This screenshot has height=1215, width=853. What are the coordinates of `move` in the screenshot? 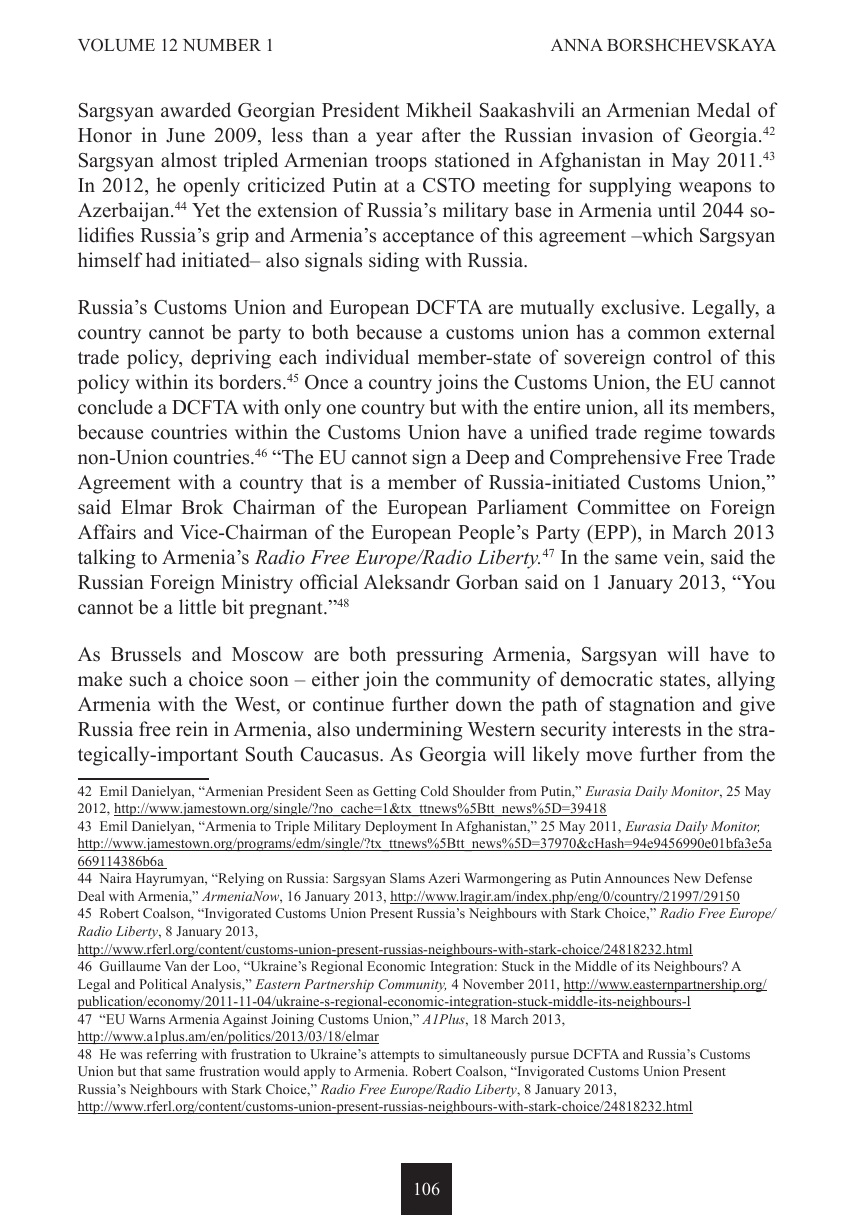 It's located at (609, 756).
